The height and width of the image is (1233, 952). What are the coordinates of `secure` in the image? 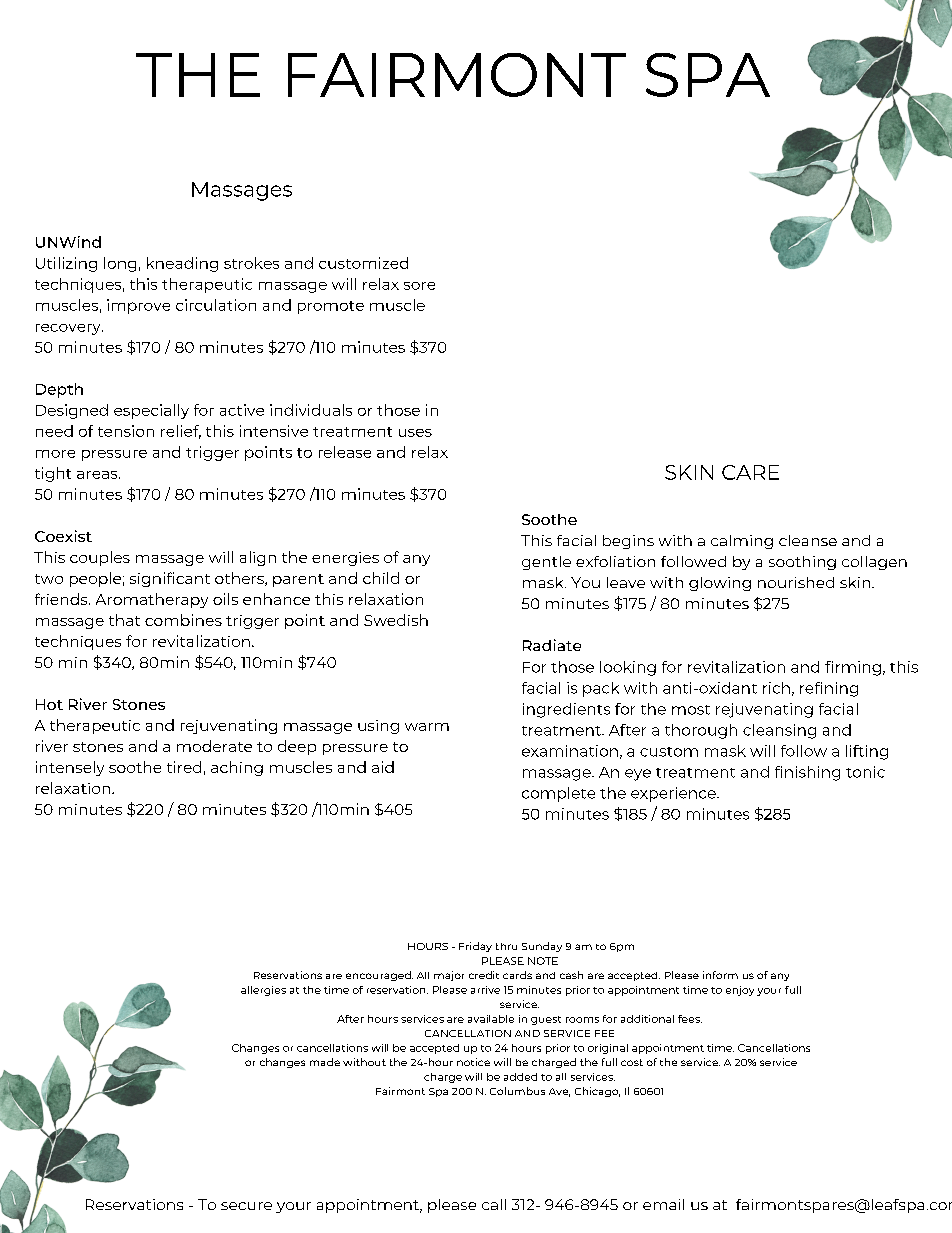 It's located at (246, 1206).
